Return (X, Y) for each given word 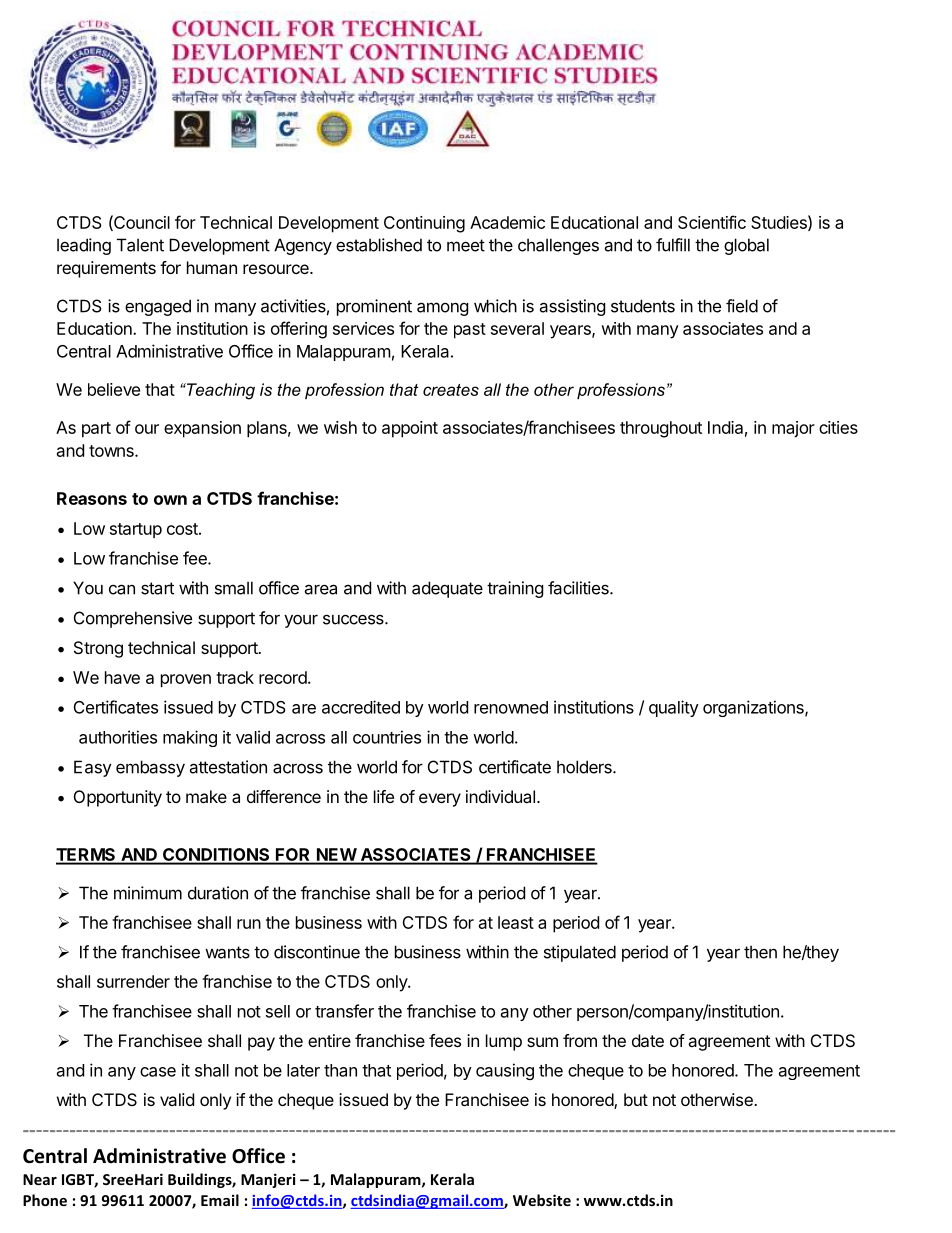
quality (674, 708)
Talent (140, 245)
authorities (118, 737)
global (746, 246)
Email (220, 1200)
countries (387, 737)
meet (466, 245)
